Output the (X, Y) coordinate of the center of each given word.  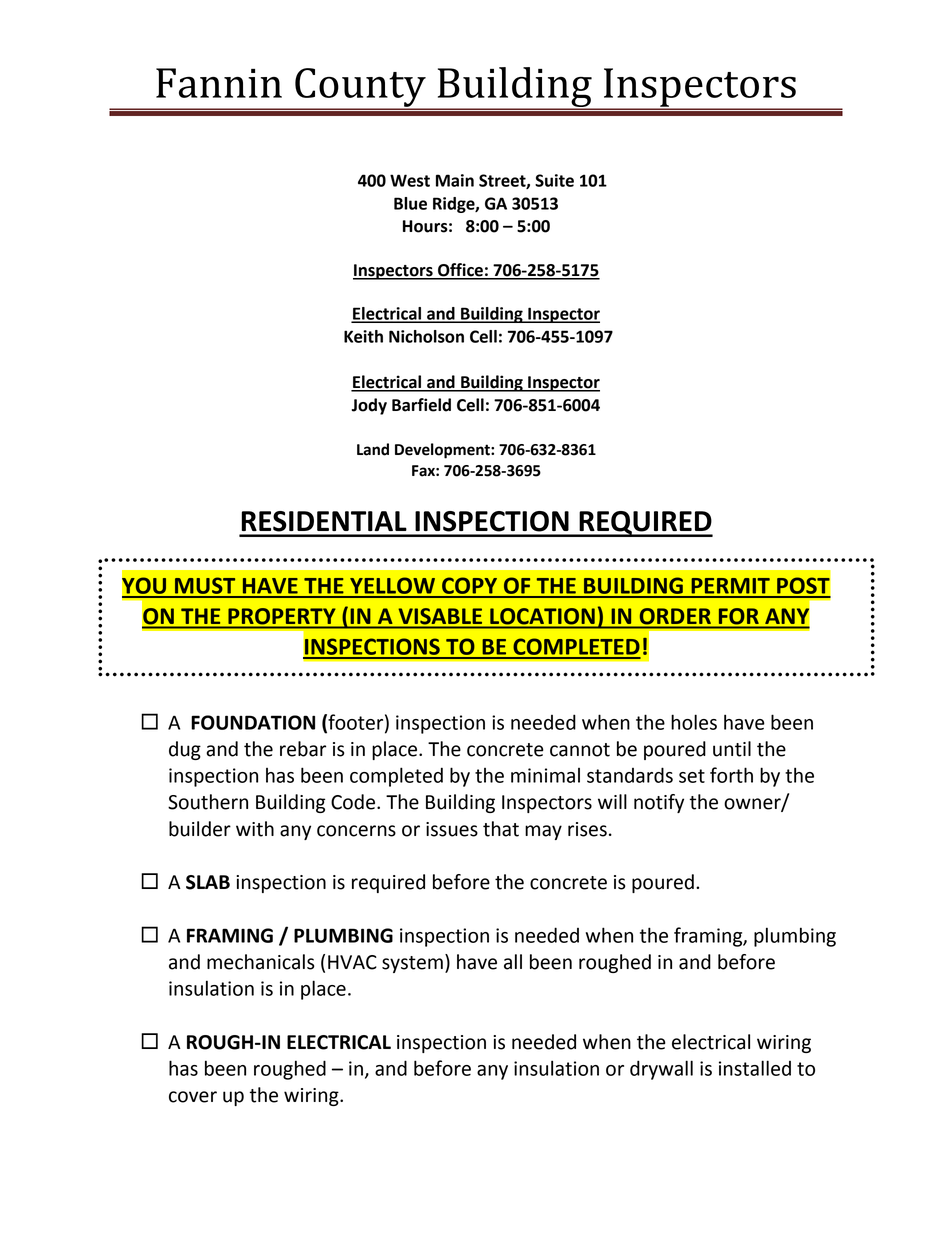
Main (455, 180)
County (360, 88)
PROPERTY (282, 616)
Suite (554, 180)
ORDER (675, 616)
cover (193, 1097)
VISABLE (440, 616)
